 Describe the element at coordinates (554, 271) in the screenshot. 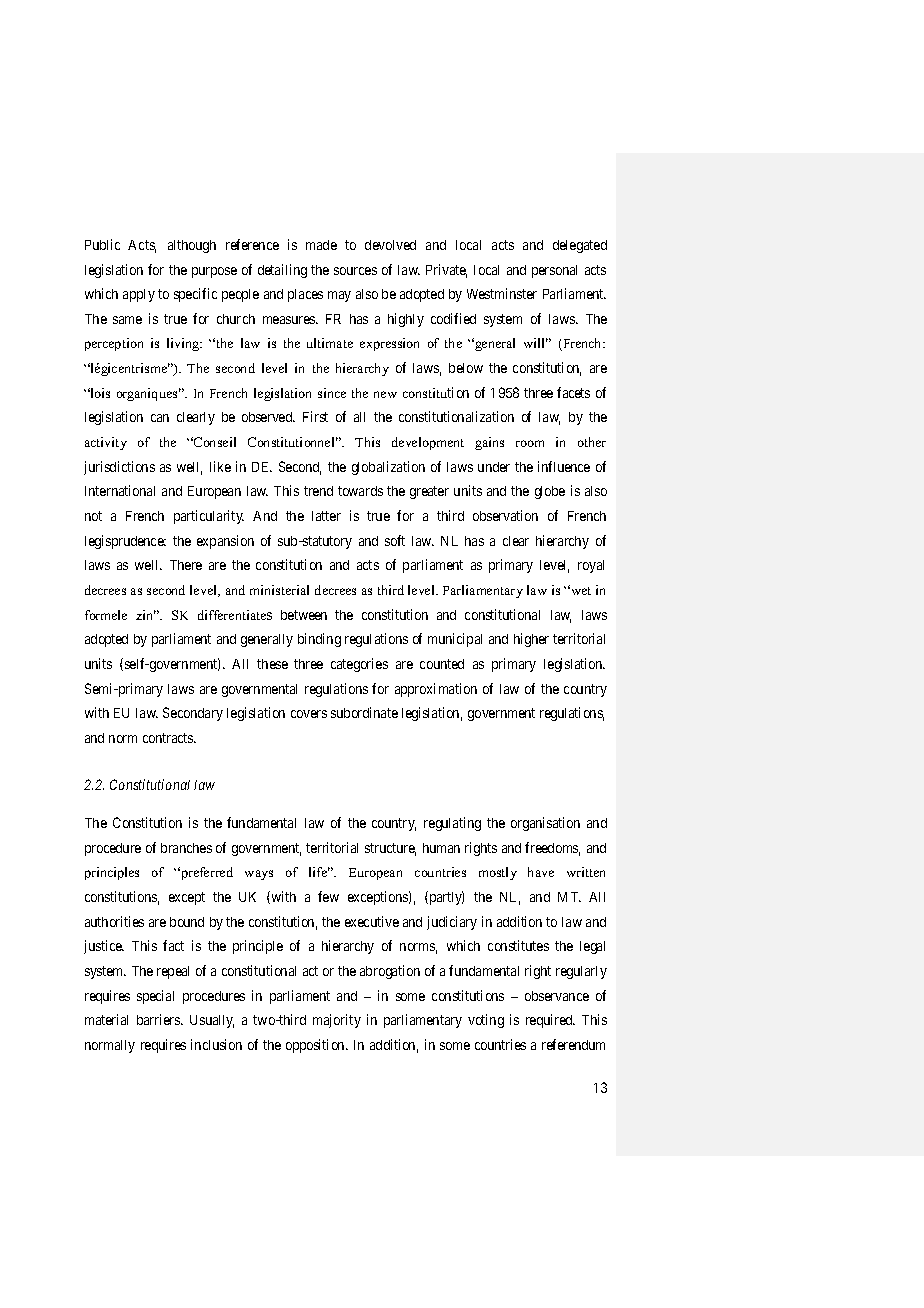

I see `personal` at that location.
